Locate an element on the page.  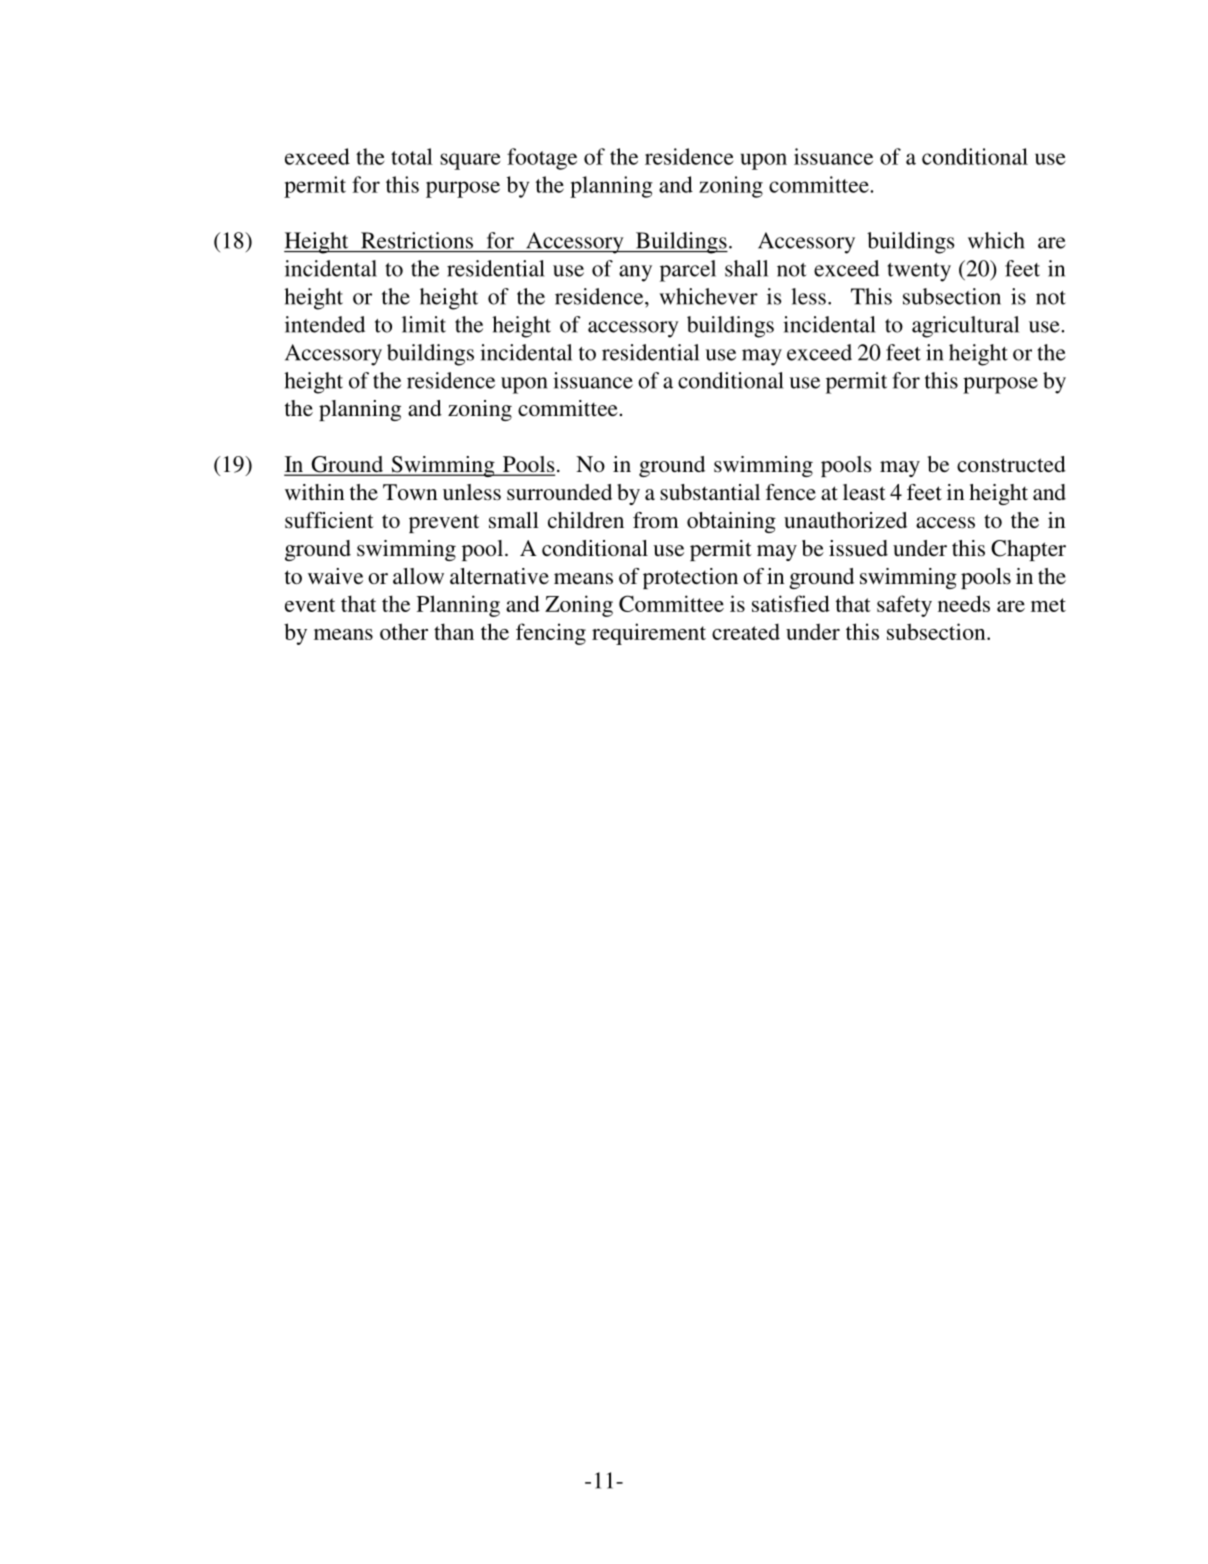
twenty is located at coordinates (919, 272).
